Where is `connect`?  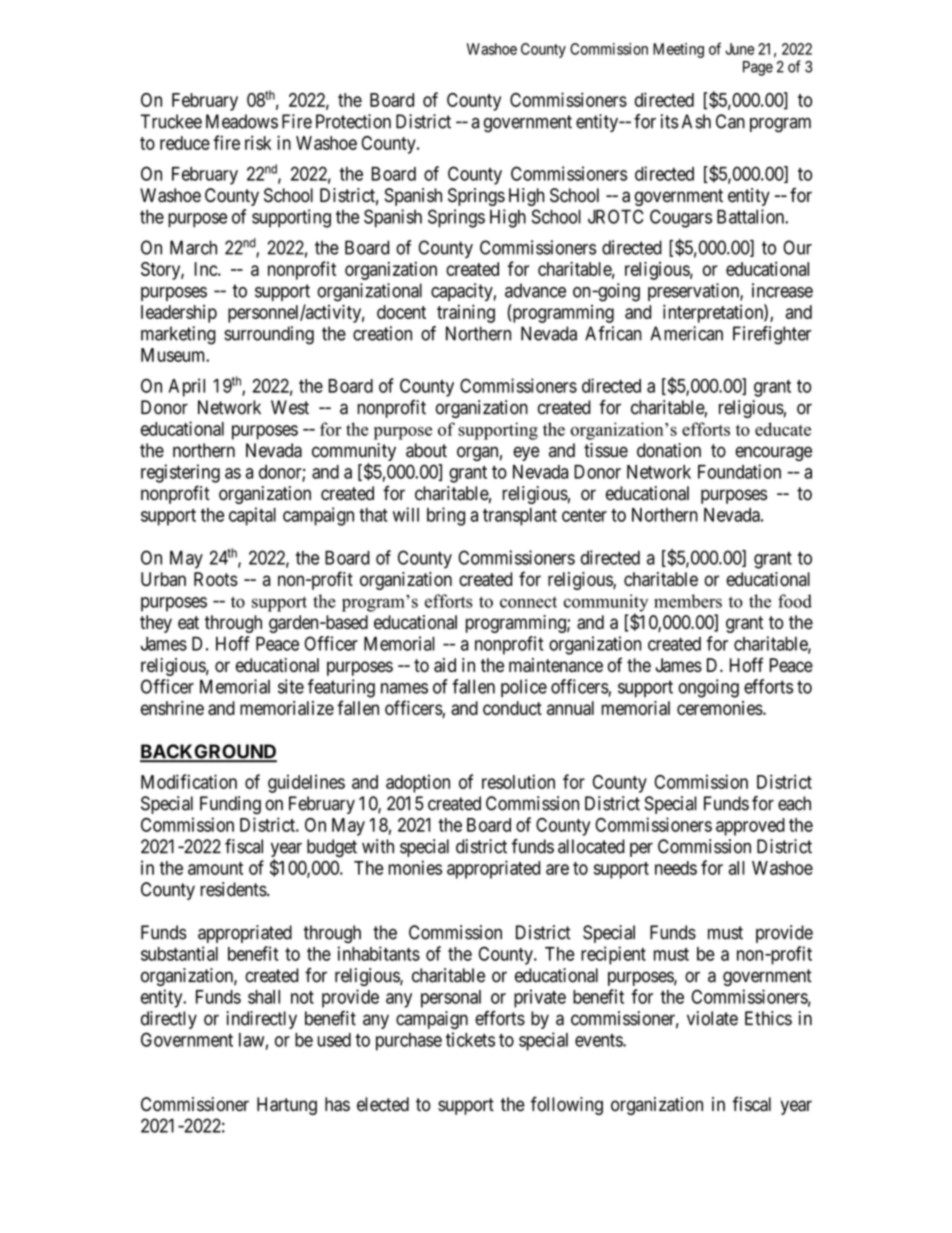
connect is located at coordinates (528, 602).
